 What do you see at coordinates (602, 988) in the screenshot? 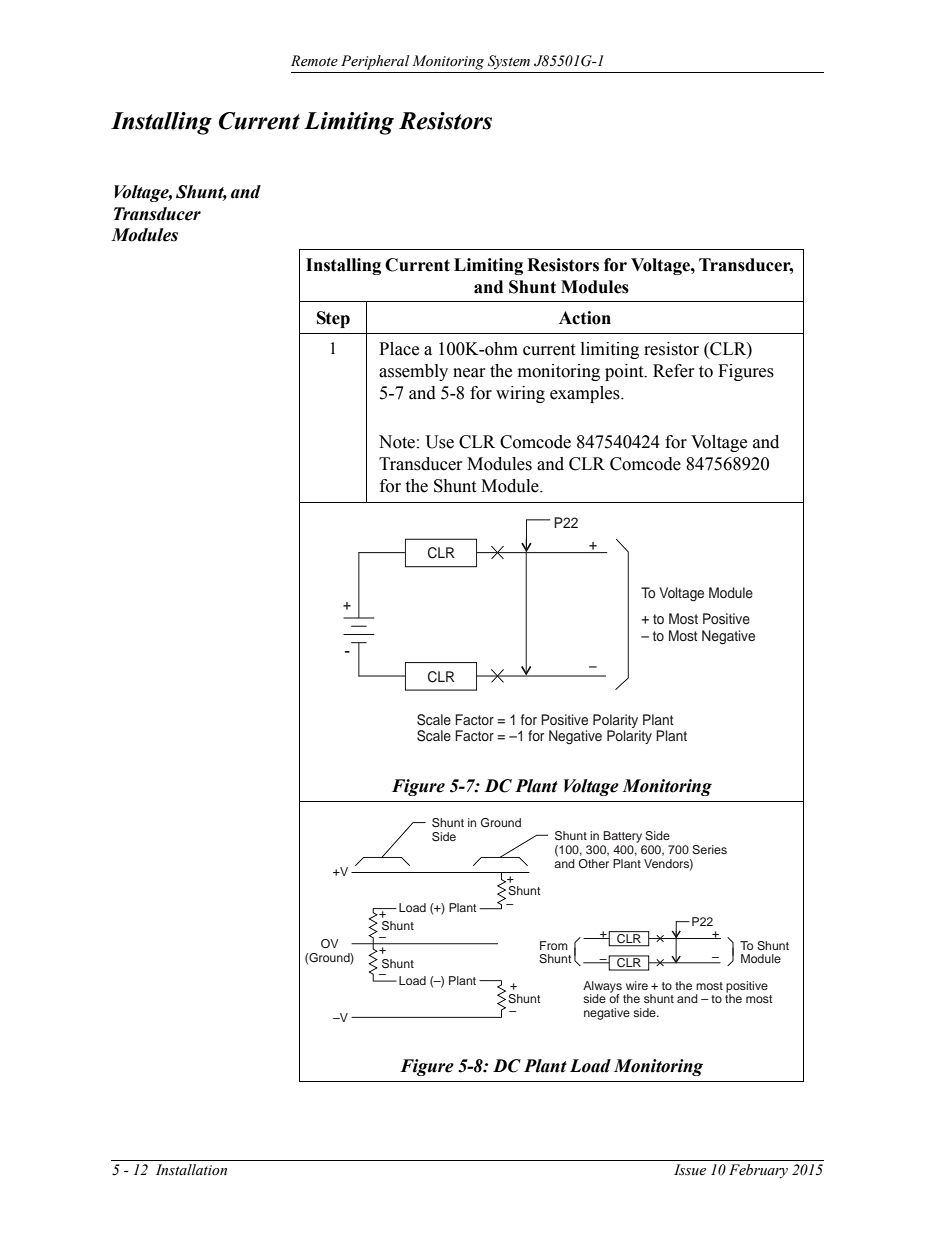
I see `Always` at bounding box center [602, 988].
